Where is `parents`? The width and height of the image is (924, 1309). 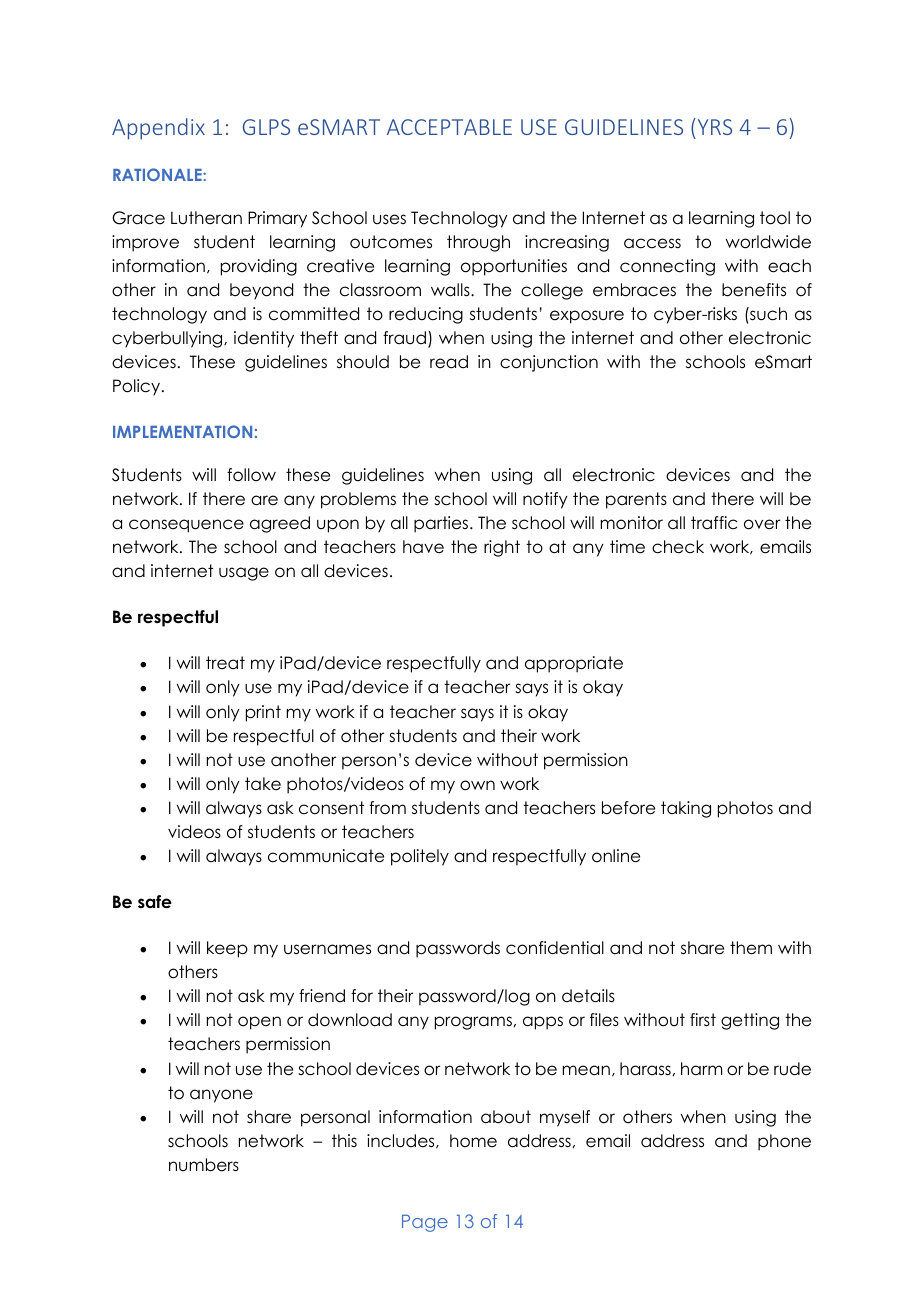
parents is located at coordinates (636, 500).
